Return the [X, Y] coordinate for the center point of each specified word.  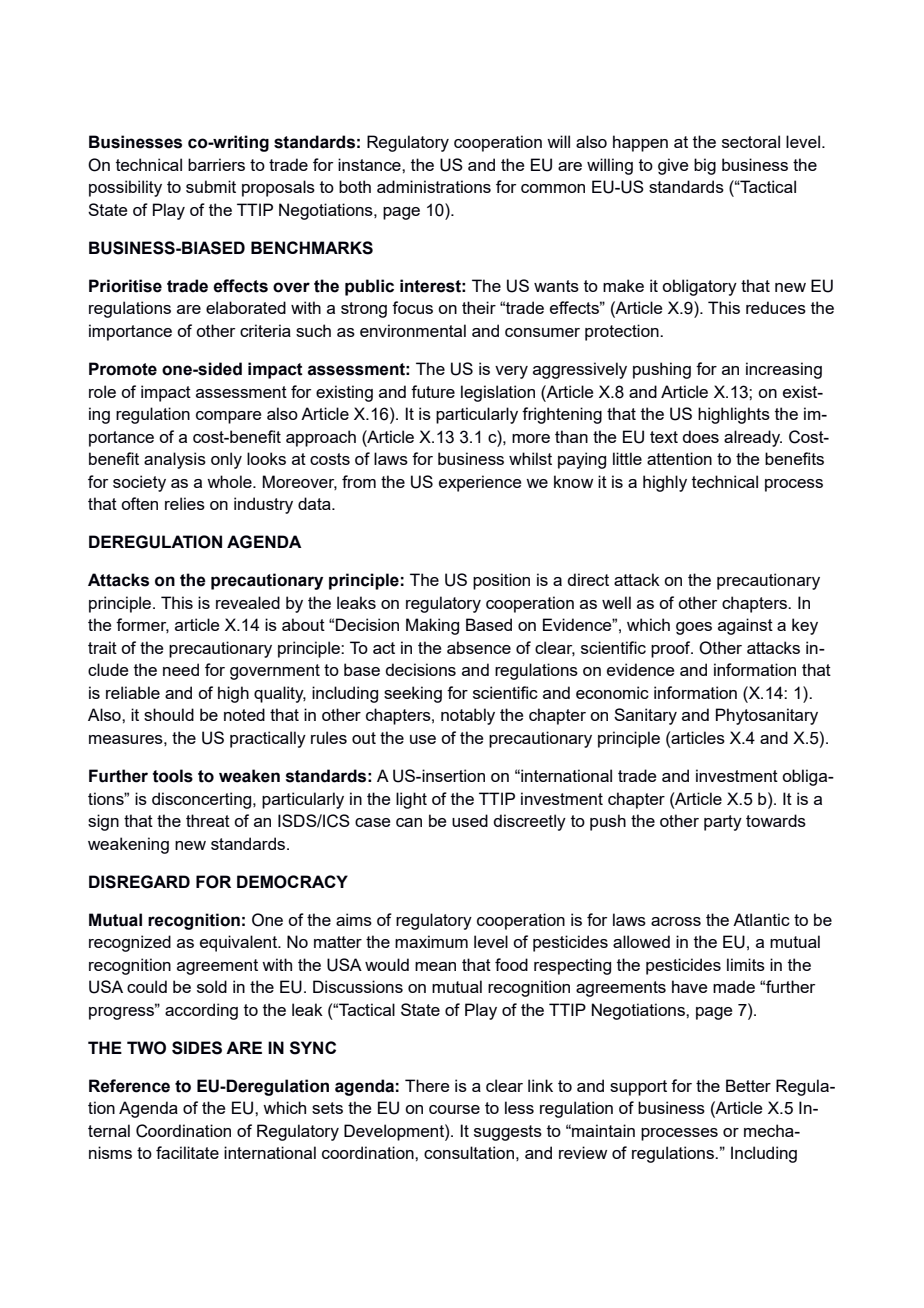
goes [694, 628]
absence [479, 647]
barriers [216, 164]
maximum [431, 941]
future [433, 391]
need [181, 669]
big [705, 166]
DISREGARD [139, 882]
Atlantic [761, 919]
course [454, 1109]
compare [228, 417]
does [700, 436]
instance [370, 164]
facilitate [187, 1152]
